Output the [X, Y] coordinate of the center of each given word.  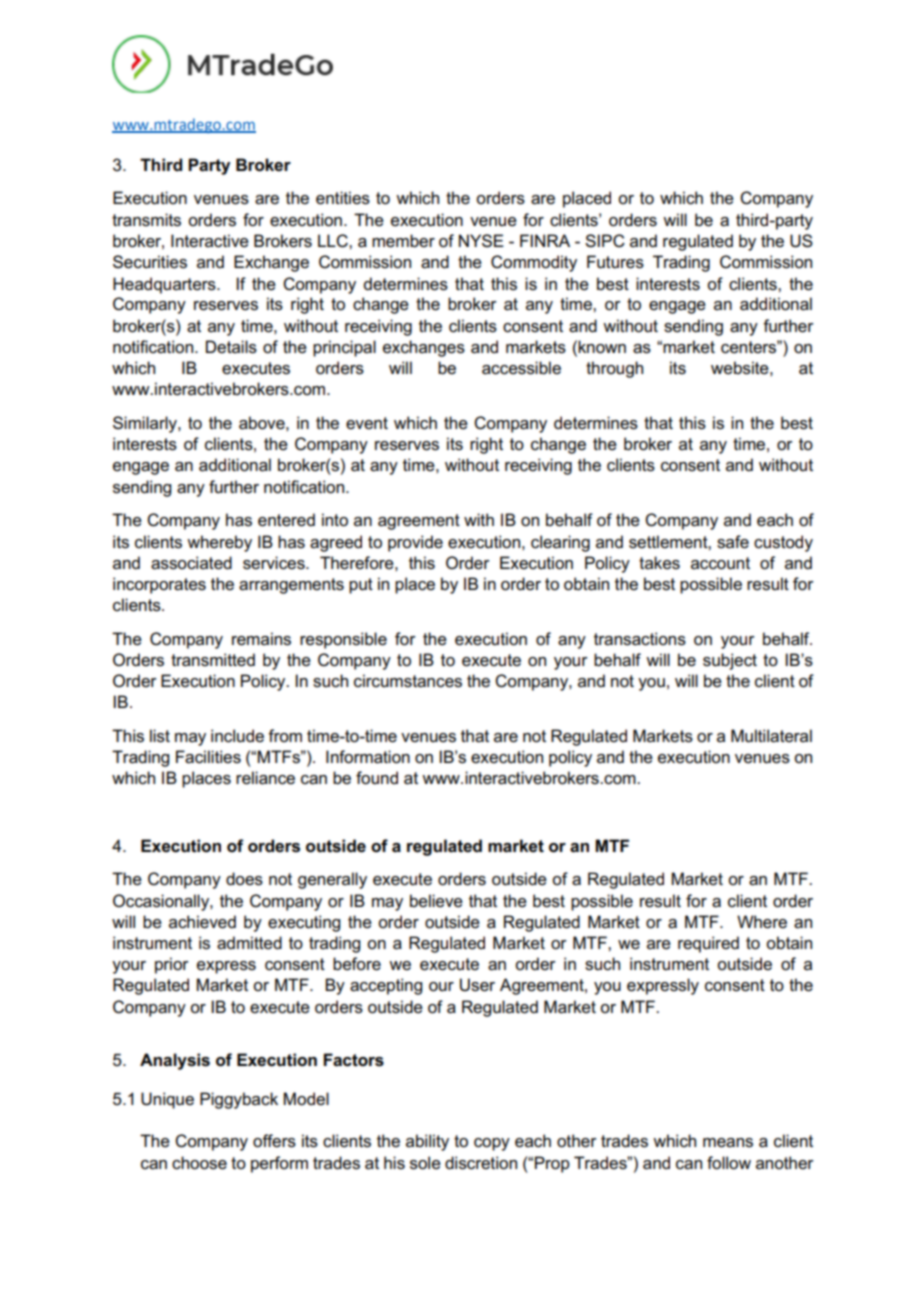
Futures [615, 262]
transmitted [213, 660]
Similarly [146, 424]
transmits [146, 220]
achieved [202, 922]
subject [730, 661]
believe [436, 901]
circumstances [408, 681]
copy [492, 1144]
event [367, 423]
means [728, 1143]
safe [733, 542]
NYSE [481, 241]
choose [199, 1163]
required [708, 944]
